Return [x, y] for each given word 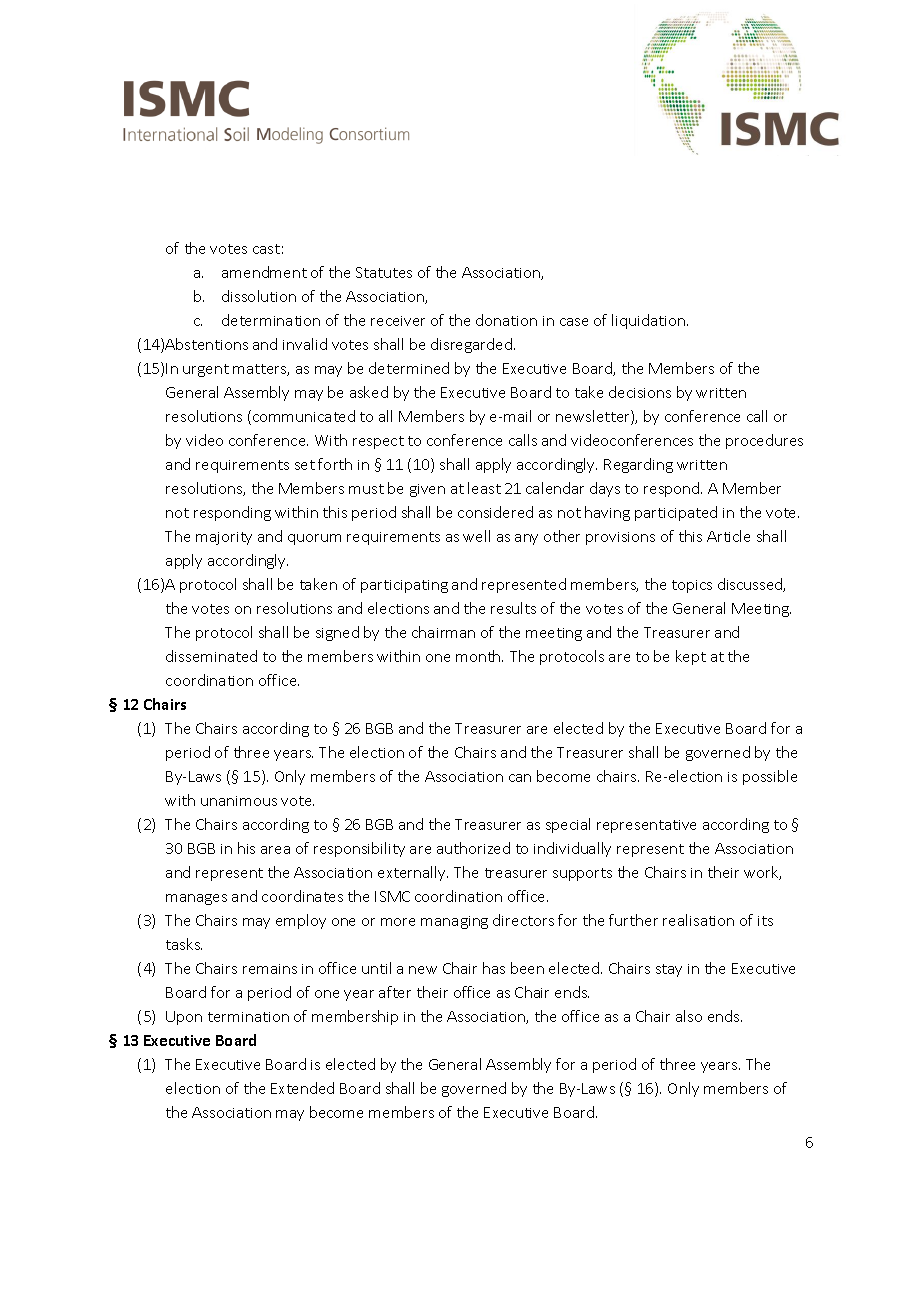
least [484, 488]
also [689, 1016]
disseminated [211, 656]
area [275, 850]
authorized [473, 848]
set [305, 465]
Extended [302, 1088]
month [479, 656]
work [762, 873]
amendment [264, 272]
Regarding [638, 465]
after [395, 992]
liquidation [648, 321]
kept [691, 657]
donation [506, 320]
